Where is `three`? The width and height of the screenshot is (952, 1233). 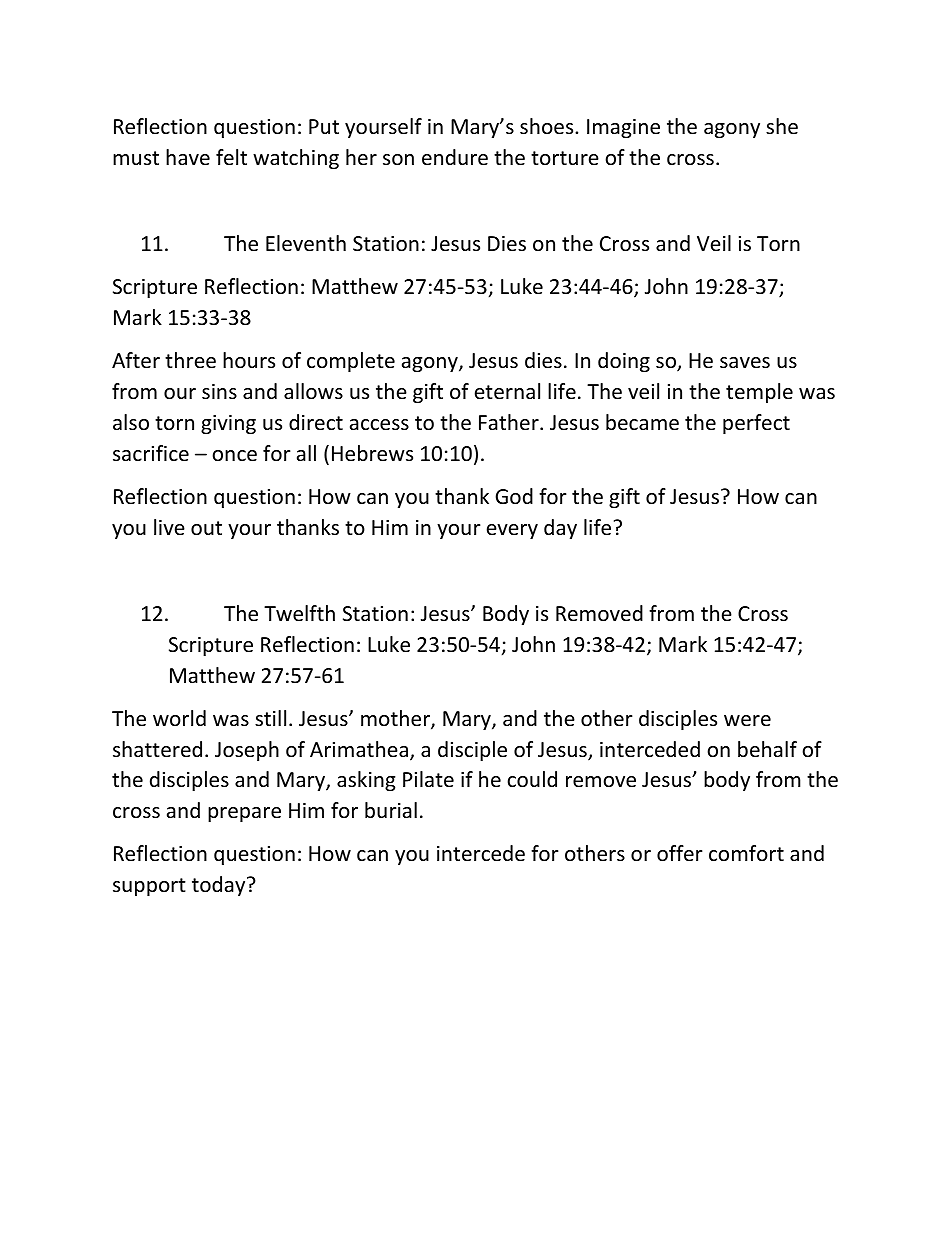
three is located at coordinates (190, 360).
